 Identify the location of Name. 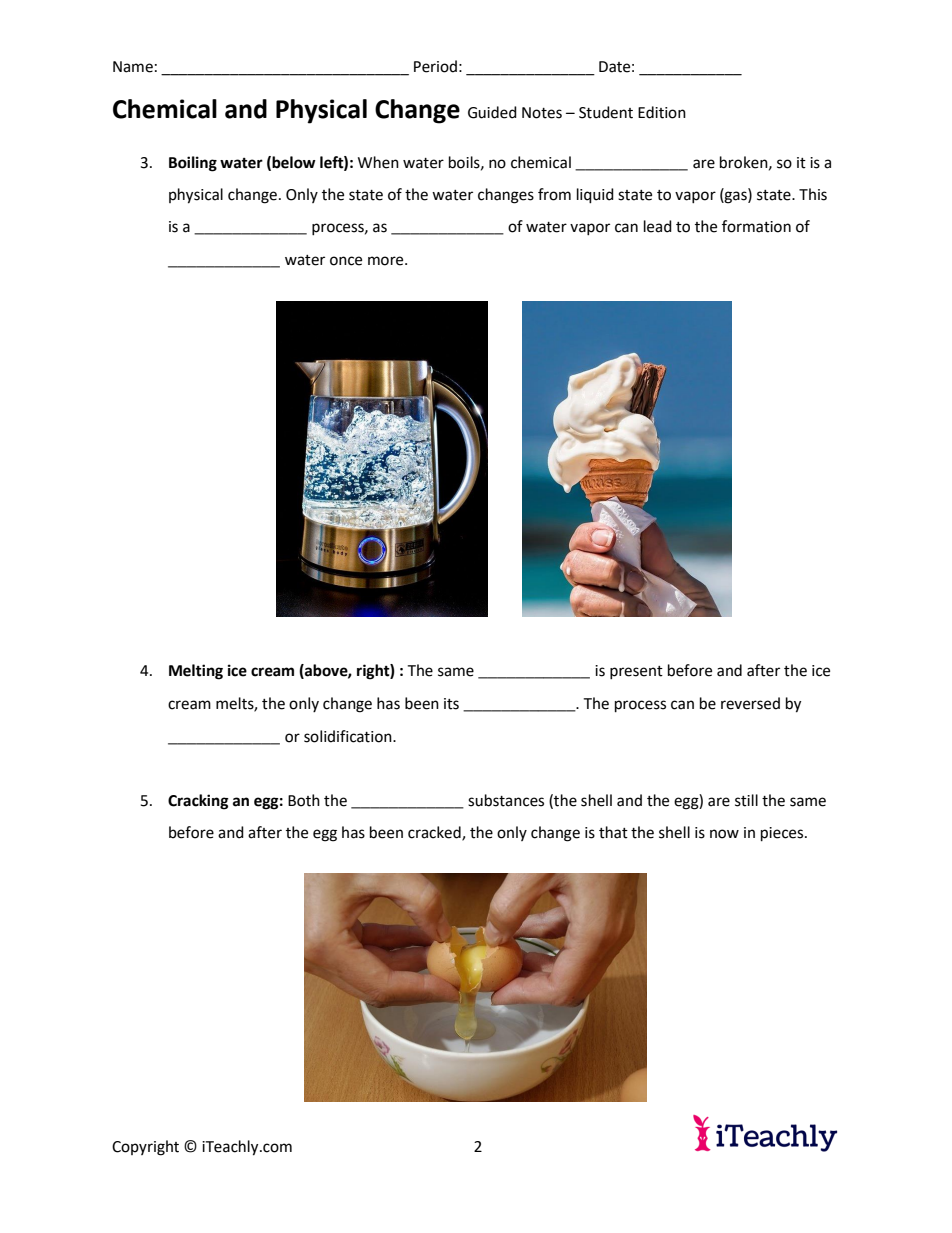
(133, 67).
